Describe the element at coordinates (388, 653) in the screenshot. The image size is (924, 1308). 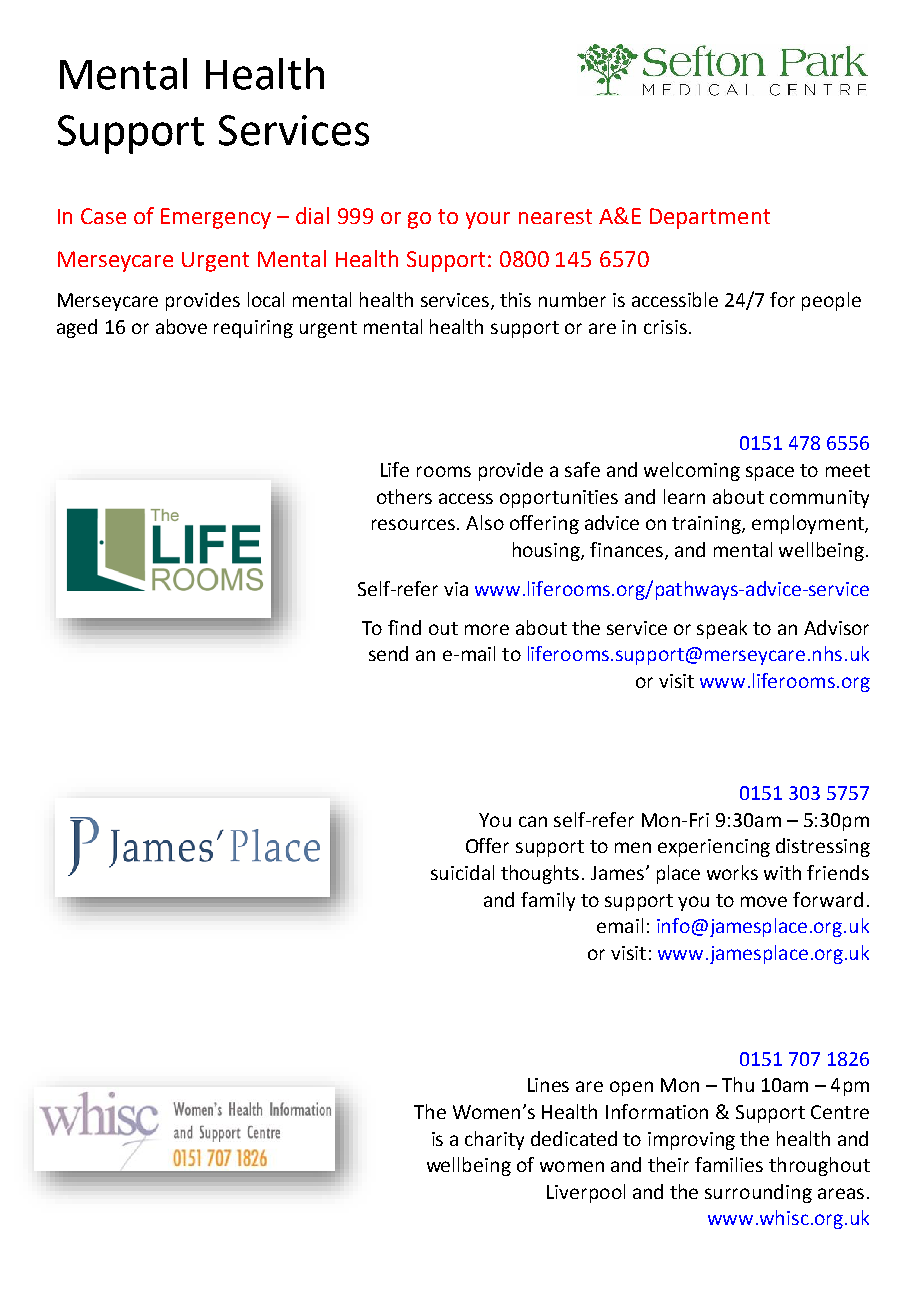
I see `send` at that location.
